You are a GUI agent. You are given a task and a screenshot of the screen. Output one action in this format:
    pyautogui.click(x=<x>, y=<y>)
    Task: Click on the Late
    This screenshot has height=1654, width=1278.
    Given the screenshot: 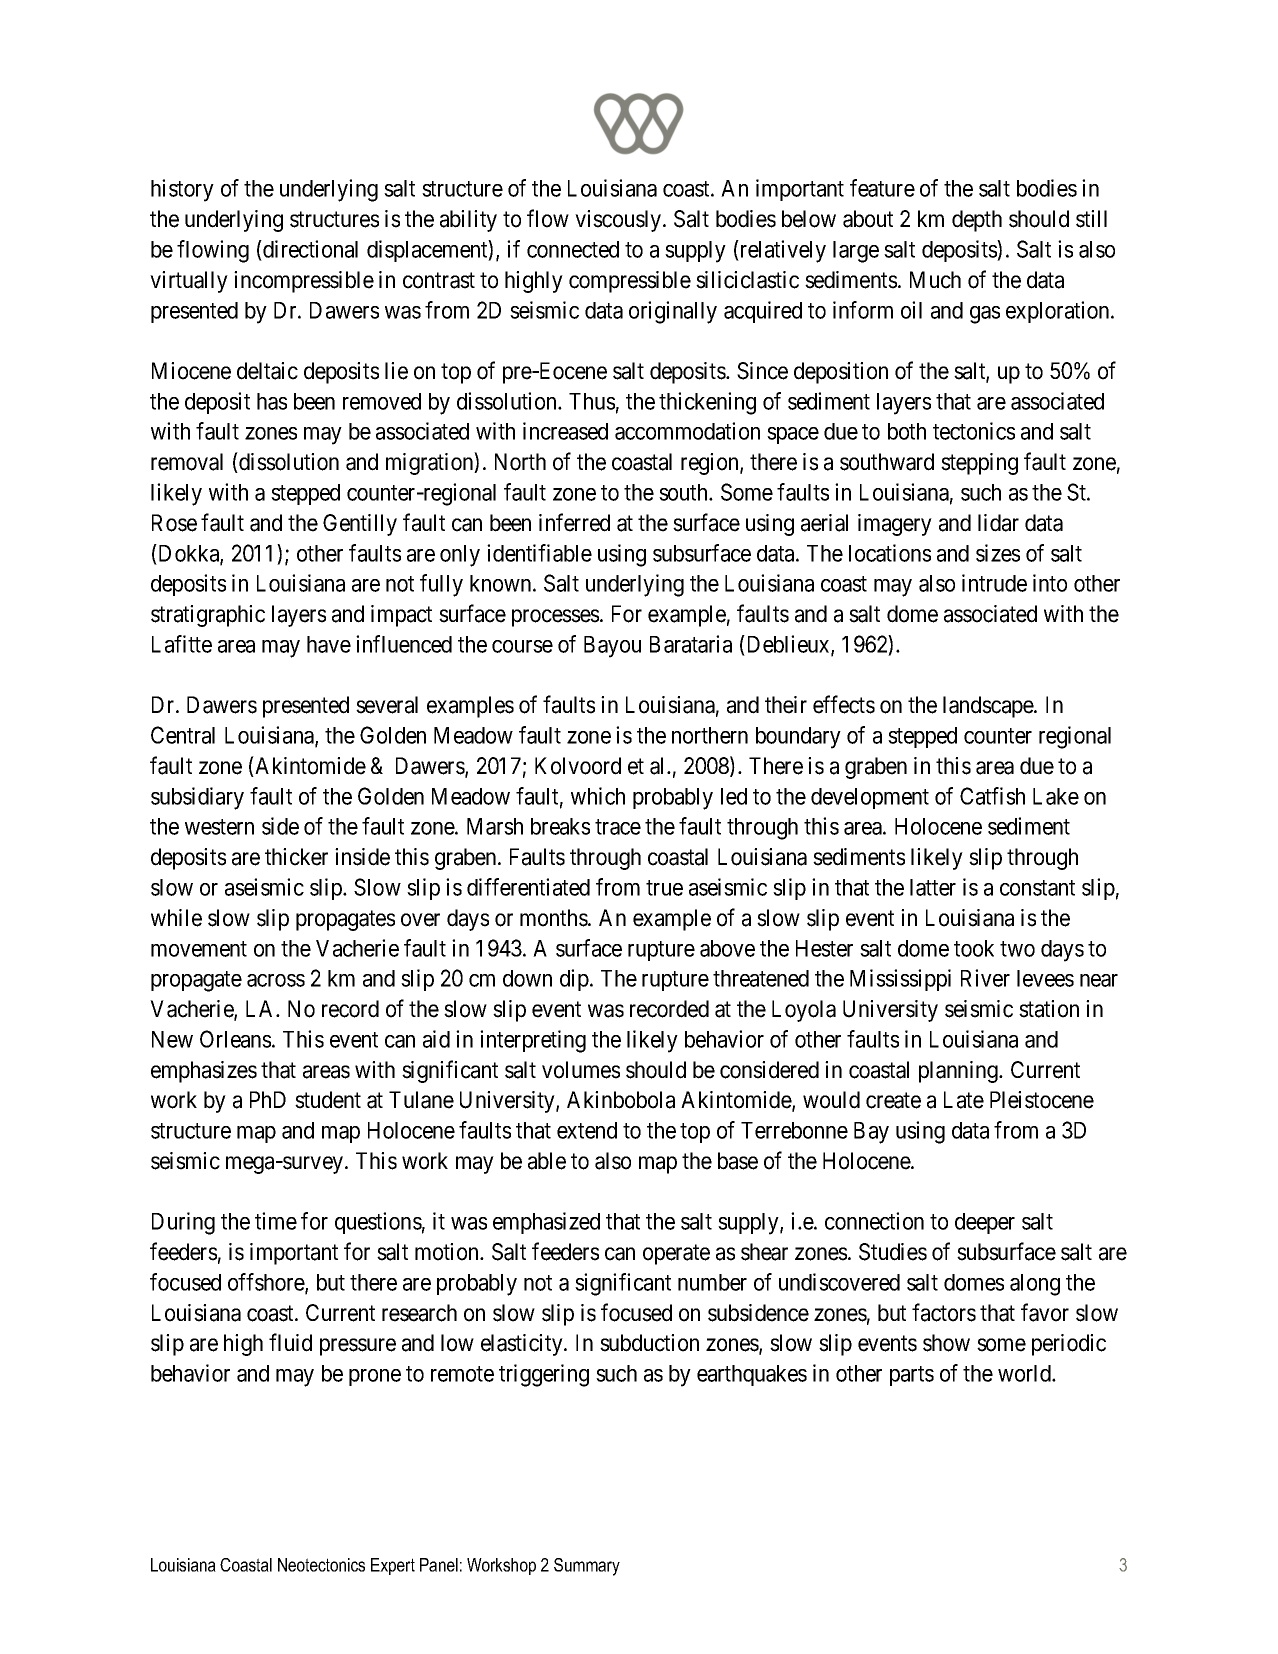 What is the action you would take?
    pyautogui.click(x=964, y=1100)
